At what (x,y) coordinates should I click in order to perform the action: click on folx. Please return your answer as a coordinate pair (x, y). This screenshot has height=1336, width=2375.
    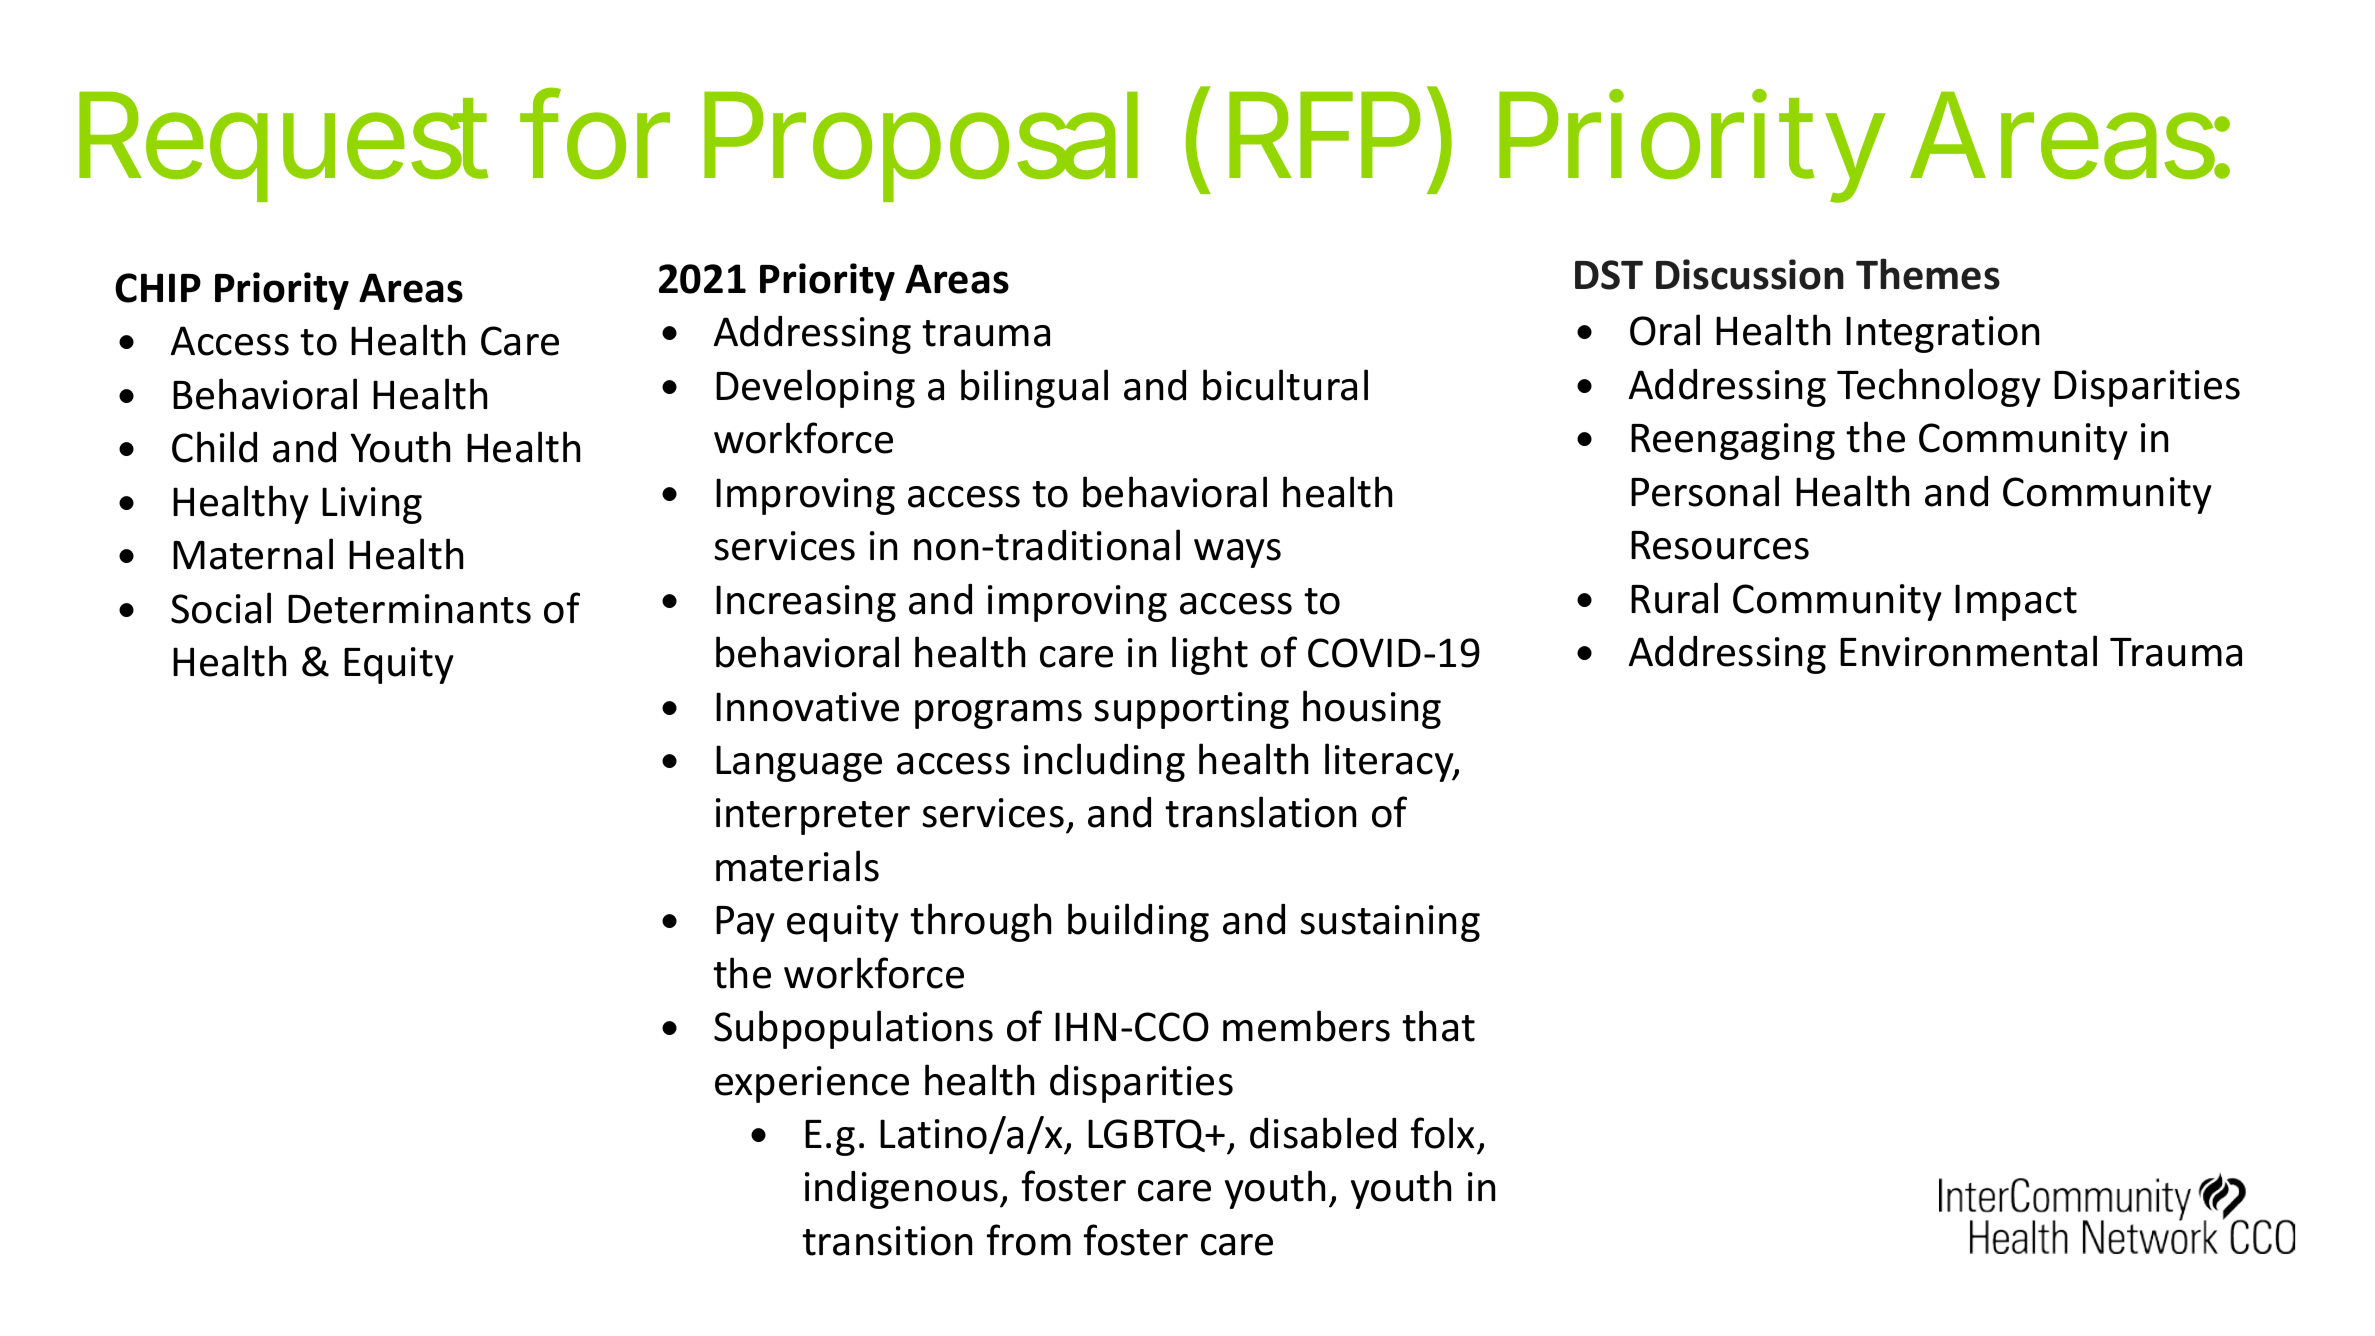
    Looking at the image, I should click on (1443, 1133).
